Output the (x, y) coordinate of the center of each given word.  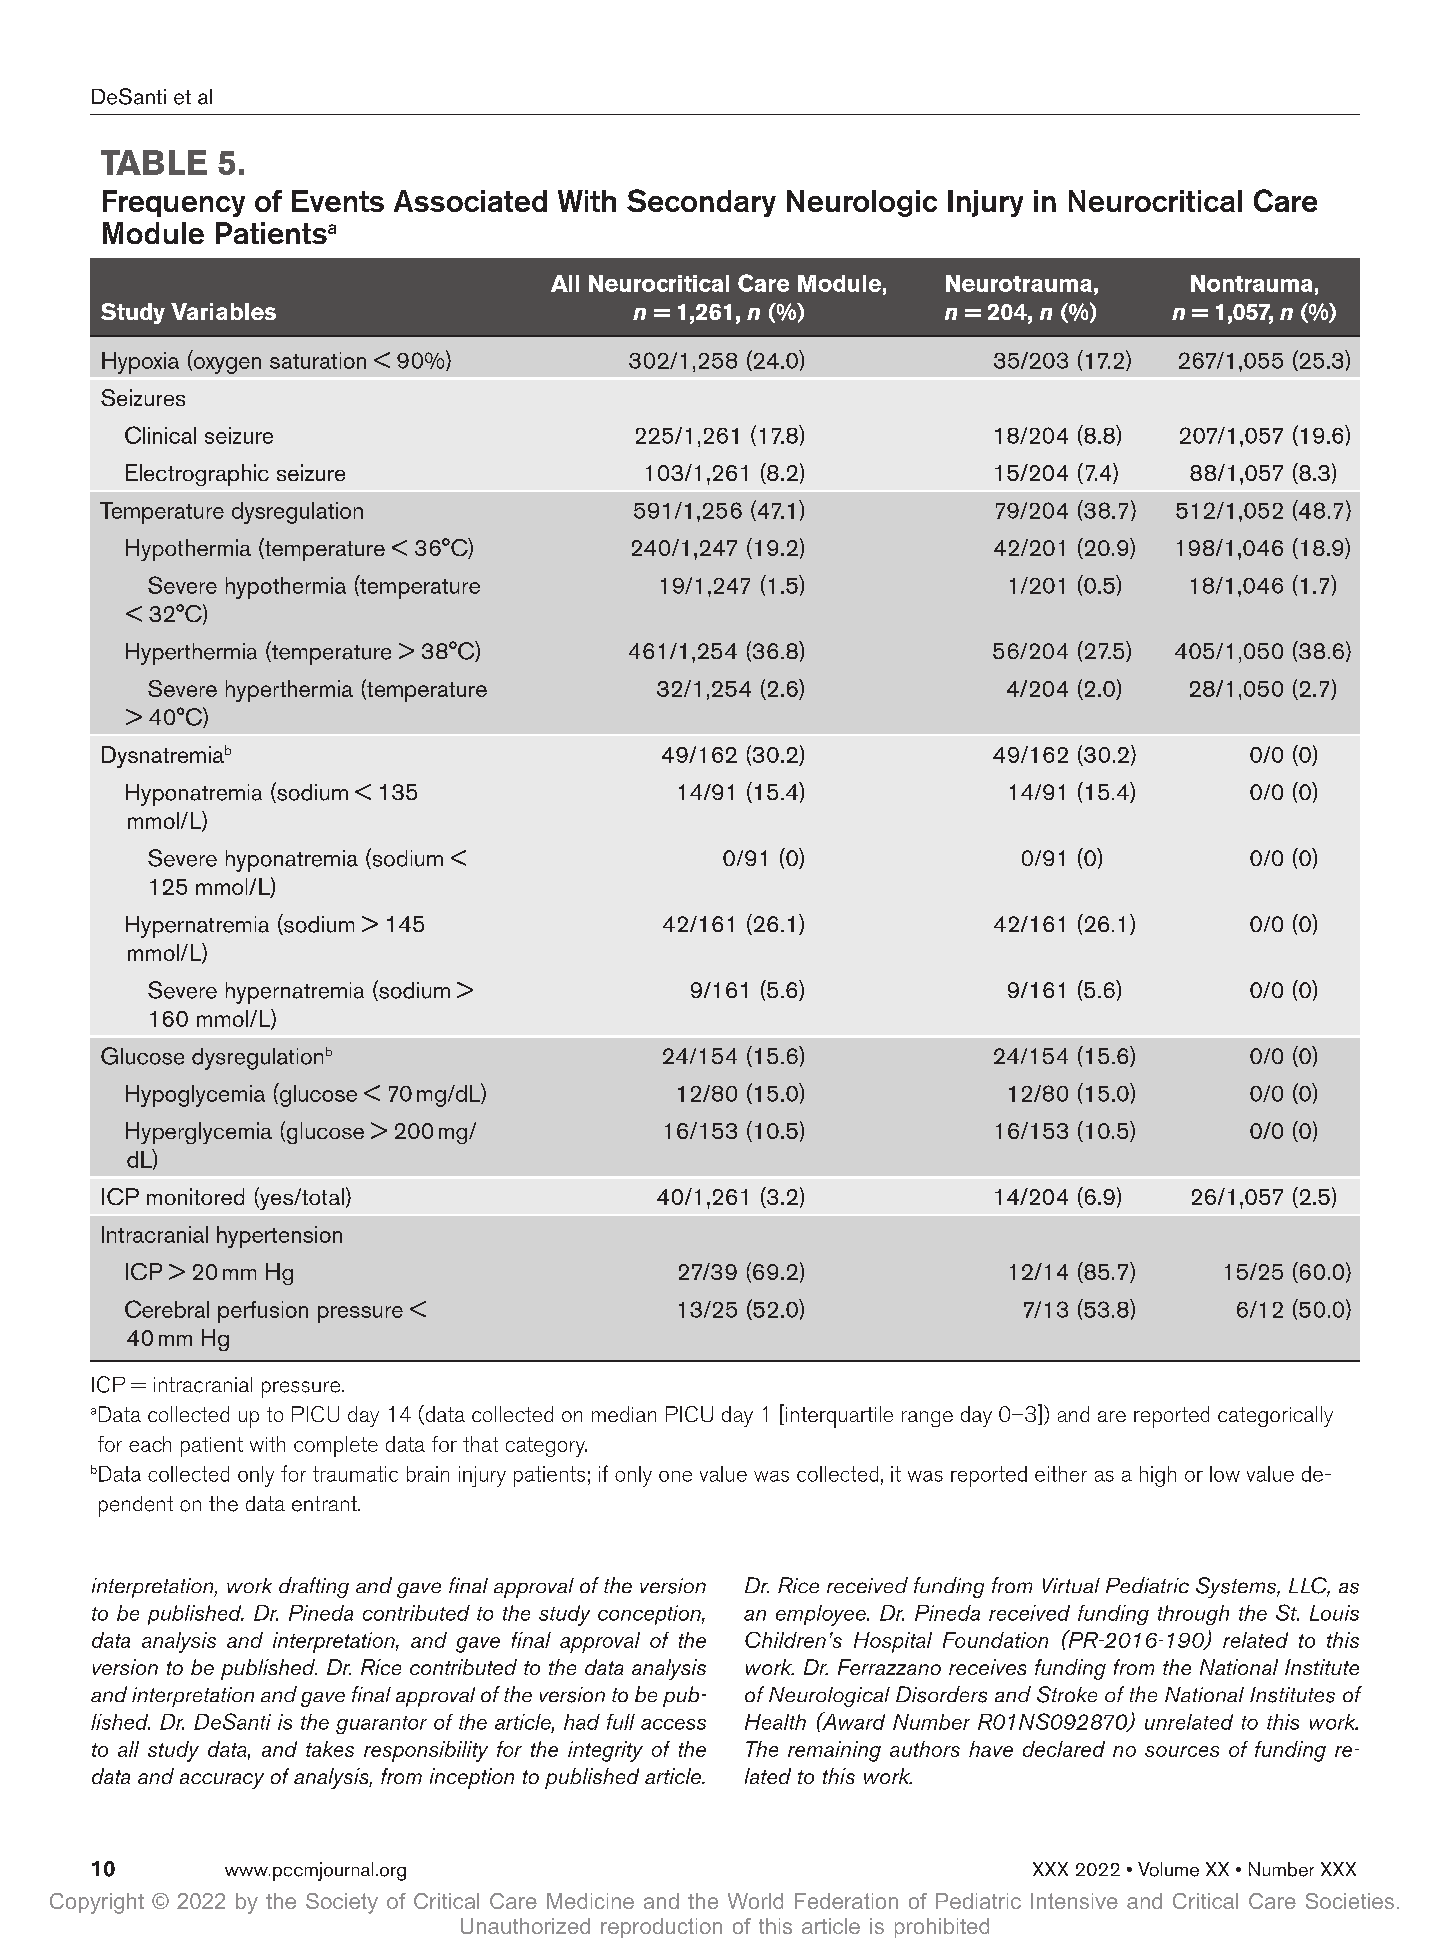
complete (336, 1446)
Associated (470, 201)
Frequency (174, 203)
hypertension (279, 1237)
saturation (318, 360)
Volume (1168, 1869)
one (675, 1476)
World (755, 1901)
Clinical (160, 435)
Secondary (701, 203)
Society (342, 1903)
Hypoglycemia (195, 1096)
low (1225, 1474)
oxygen (227, 365)
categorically (1275, 1416)
